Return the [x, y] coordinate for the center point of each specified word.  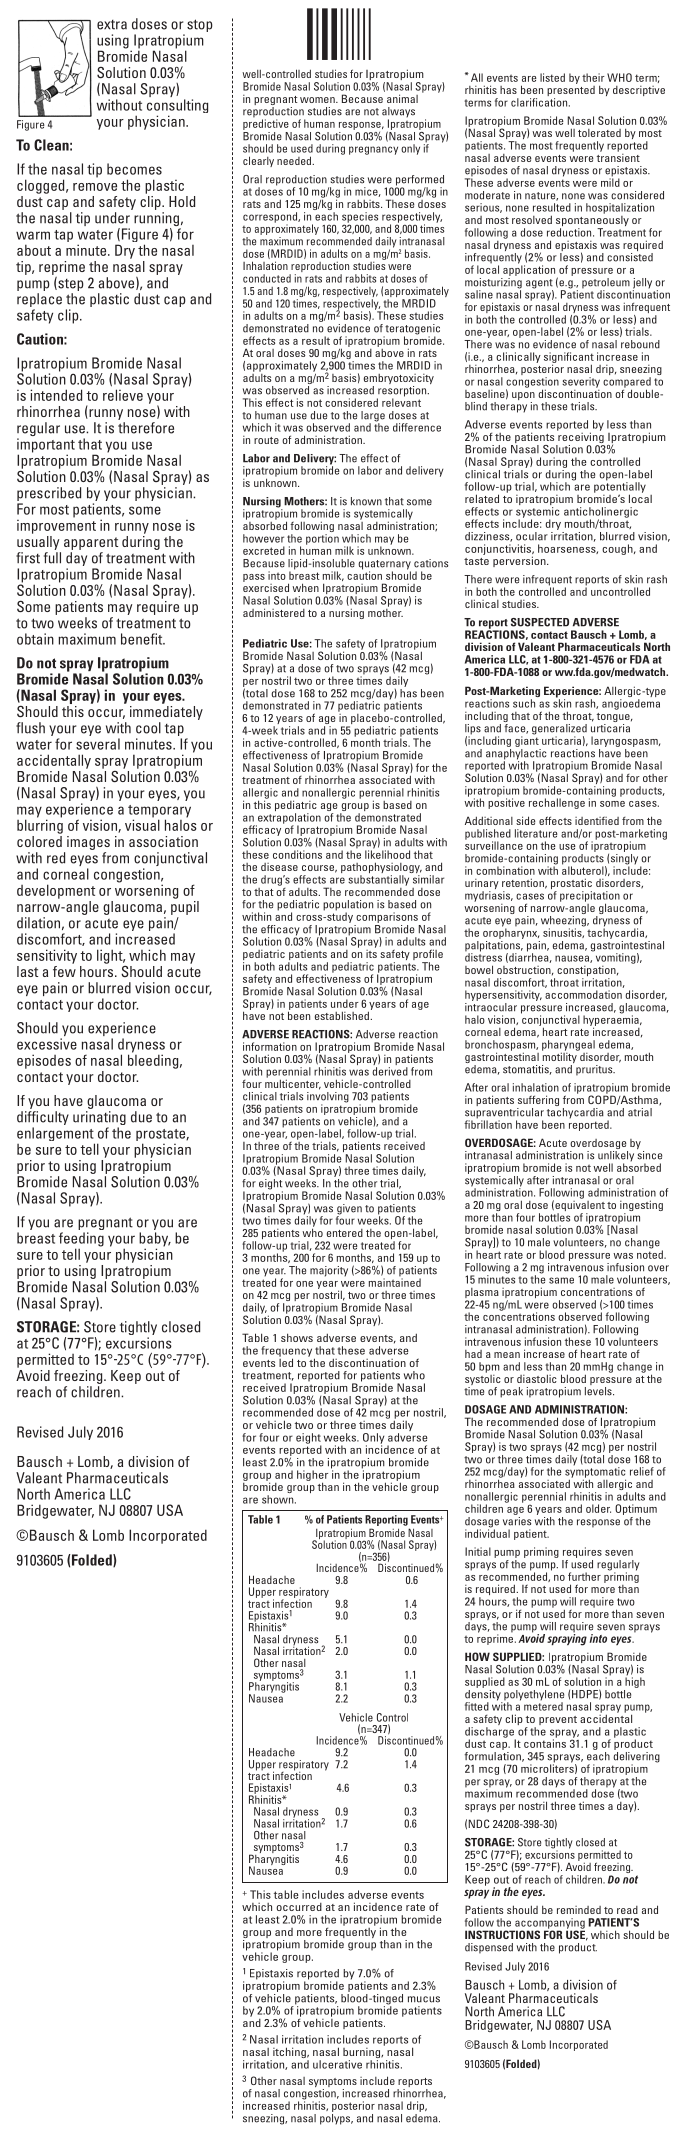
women [318, 100]
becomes [134, 169]
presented [571, 91]
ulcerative [337, 2064]
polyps [336, 2118]
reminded [579, 1910]
